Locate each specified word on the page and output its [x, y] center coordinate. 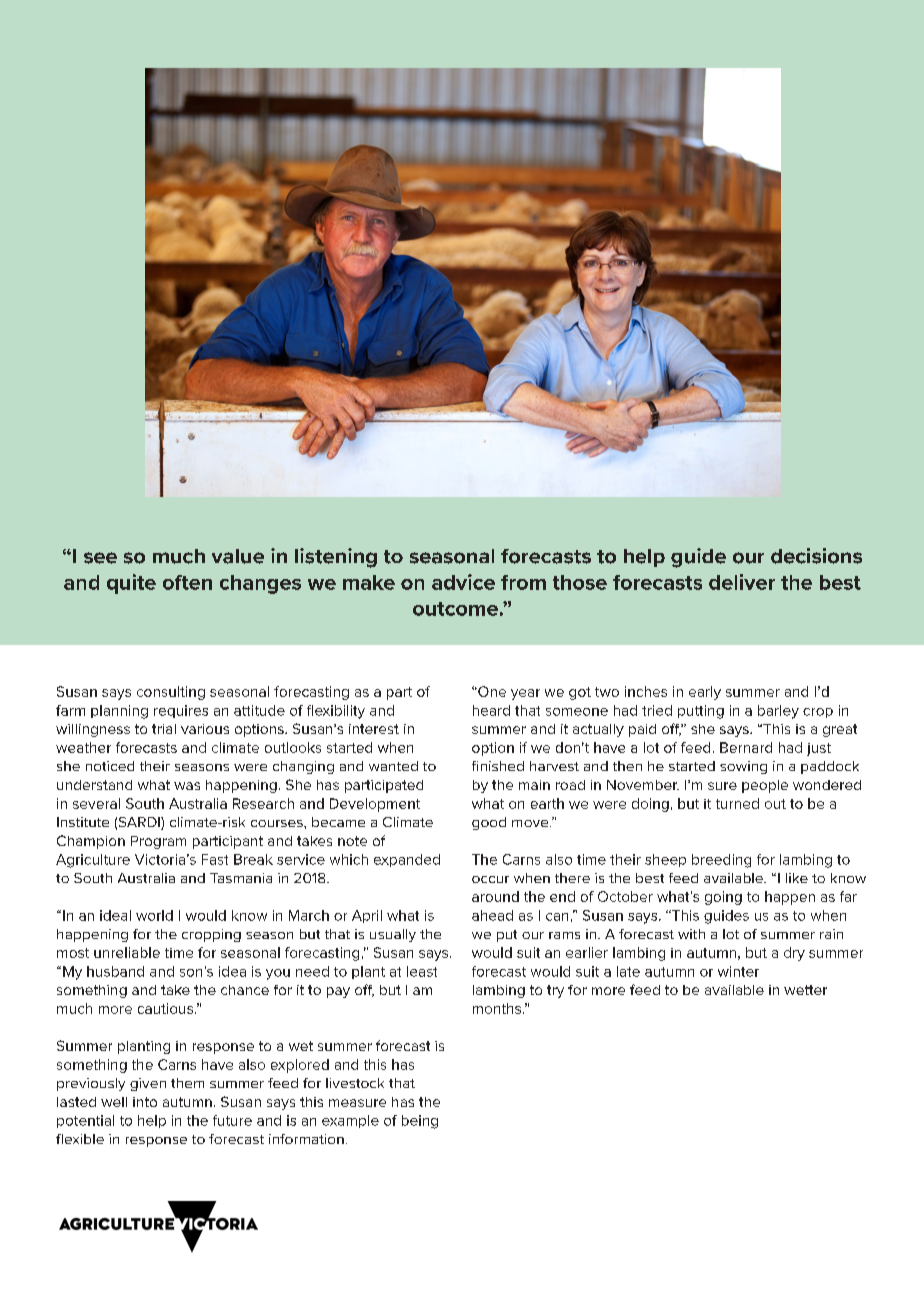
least [422, 971]
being [420, 1122]
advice [463, 582]
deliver [742, 582]
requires [181, 711]
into [145, 1102]
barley [778, 712]
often [187, 582]
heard [491, 710]
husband [115, 971]
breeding [721, 861]
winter [738, 971]
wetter [805, 990]
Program [158, 842]
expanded [407, 860]
